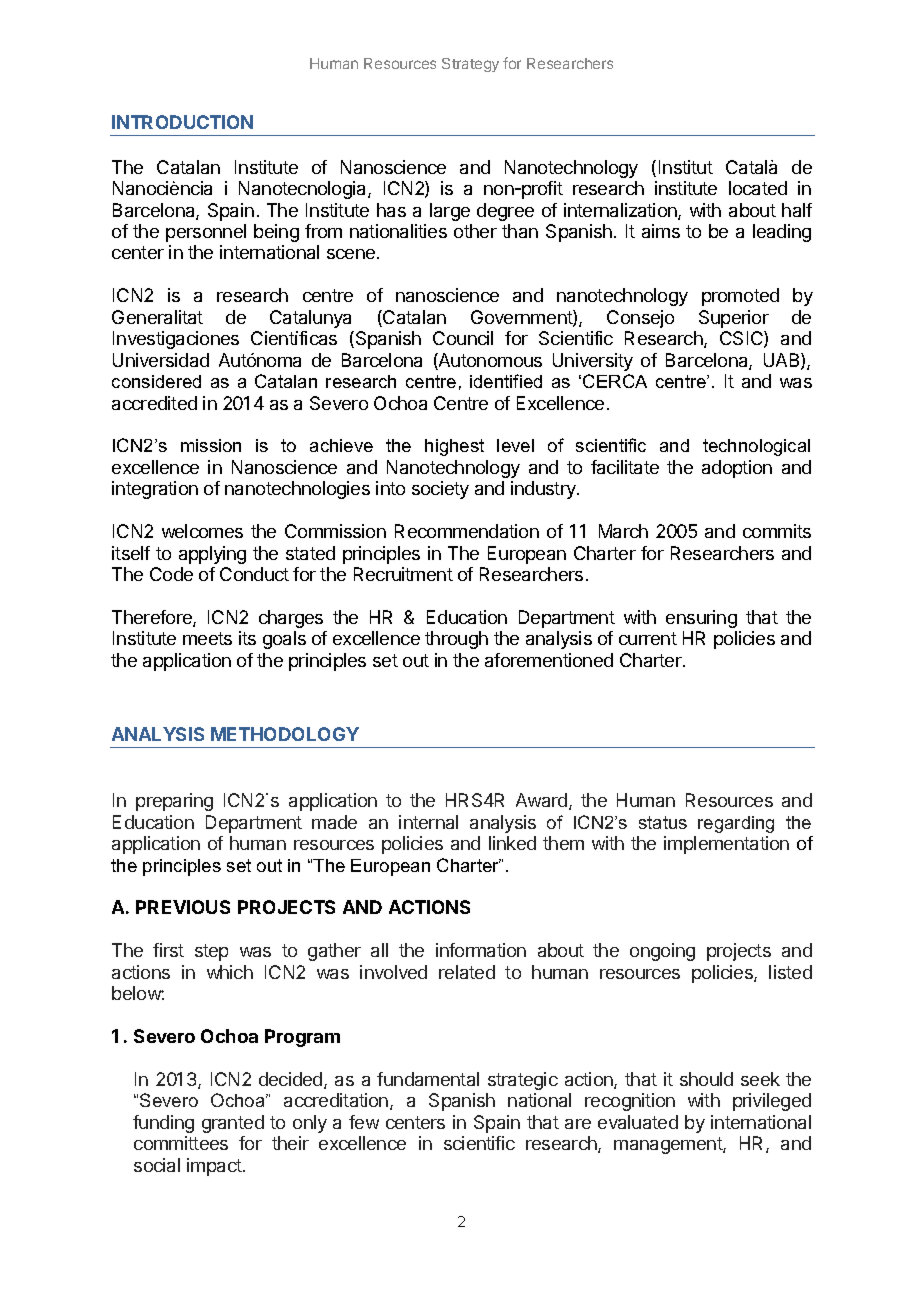  What do you see at coordinates (648, 638) in the image?
I see `current` at bounding box center [648, 638].
